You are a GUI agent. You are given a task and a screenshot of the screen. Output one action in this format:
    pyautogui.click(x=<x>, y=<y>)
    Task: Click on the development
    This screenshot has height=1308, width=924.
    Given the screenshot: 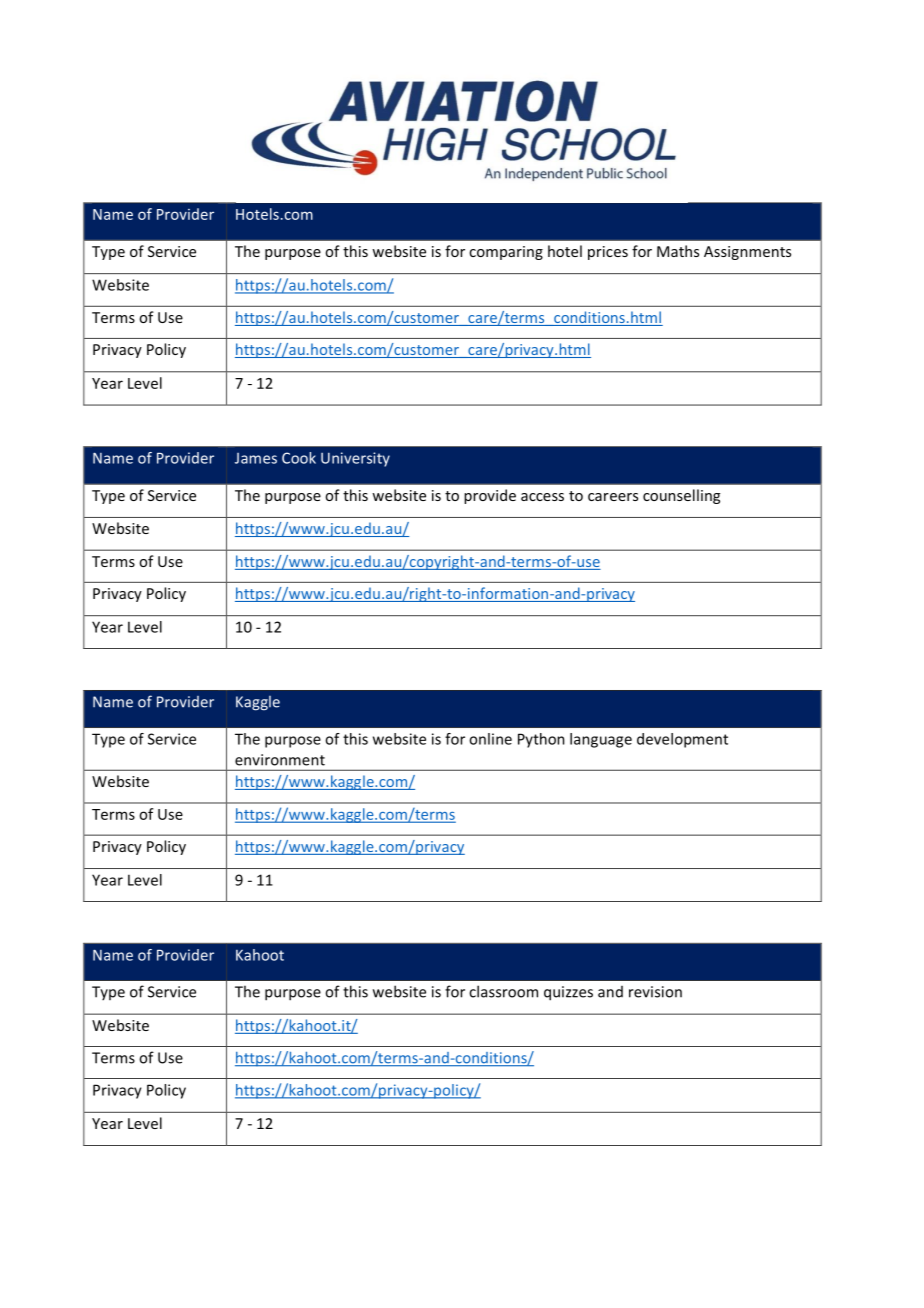 What is the action you would take?
    pyautogui.click(x=682, y=740)
